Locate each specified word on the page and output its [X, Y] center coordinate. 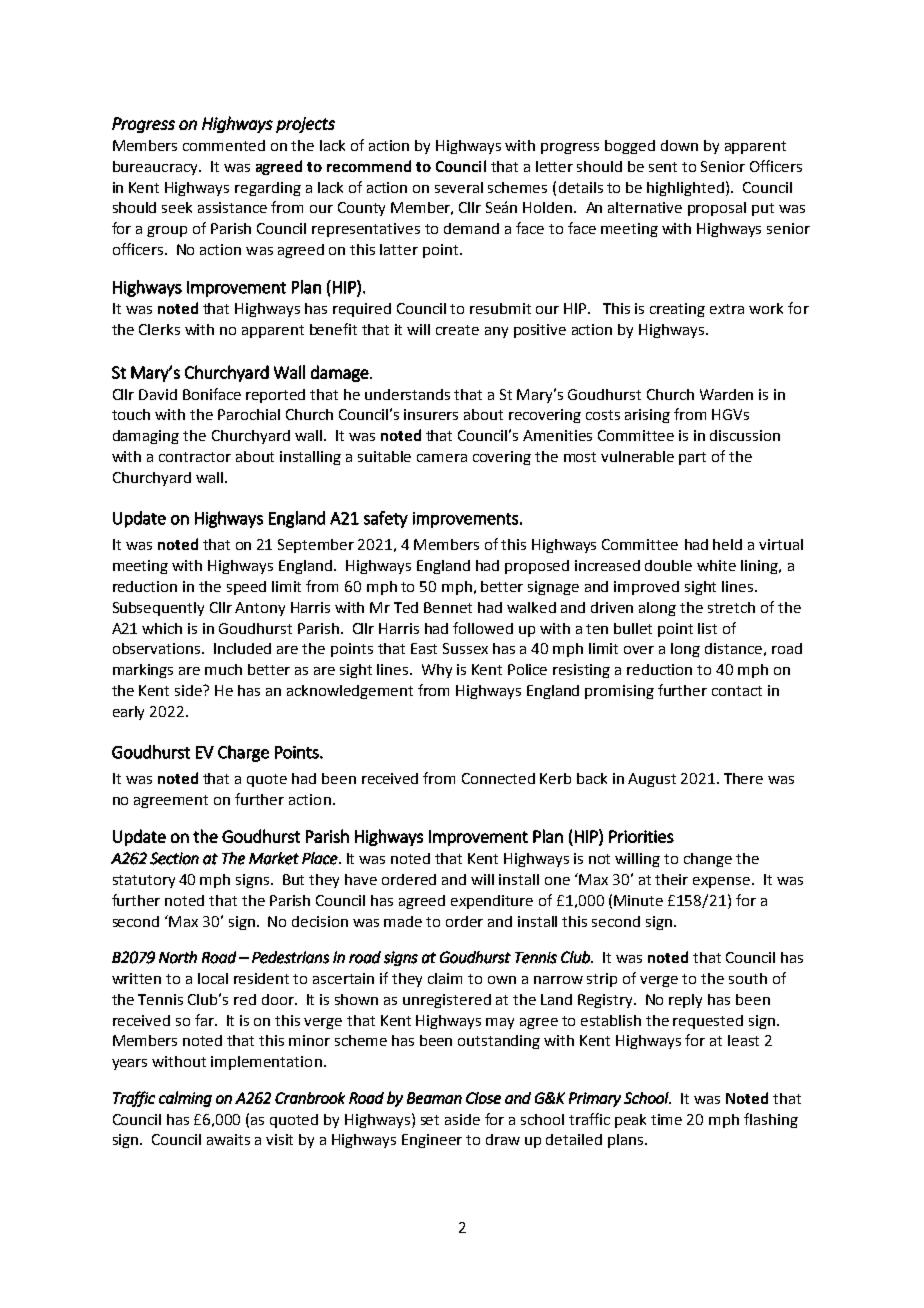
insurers [431, 414]
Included [242, 648]
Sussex [465, 648]
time [666, 1119]
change [708, 860]
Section [174, 858]
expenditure [492, 902]
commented [224, 145]
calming [185, 1099]
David [158, 394]
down [679, 145]
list [707, 628]
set [430, 1120]
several [459, 187]
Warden [726, 394]
